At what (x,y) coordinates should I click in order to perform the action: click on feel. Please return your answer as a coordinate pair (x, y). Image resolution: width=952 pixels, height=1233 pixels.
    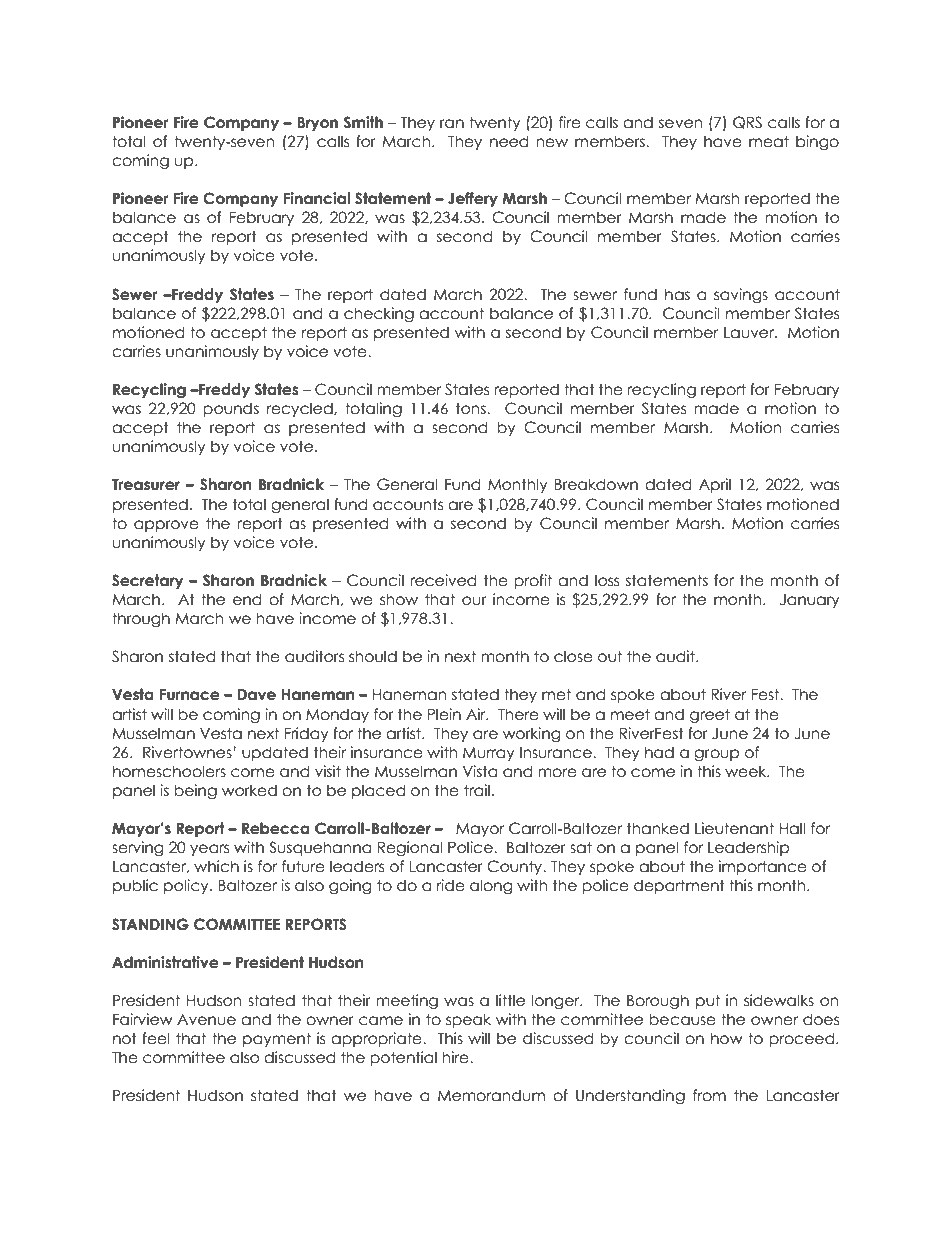
    Looking at the image, I should click on (156, 1038).
